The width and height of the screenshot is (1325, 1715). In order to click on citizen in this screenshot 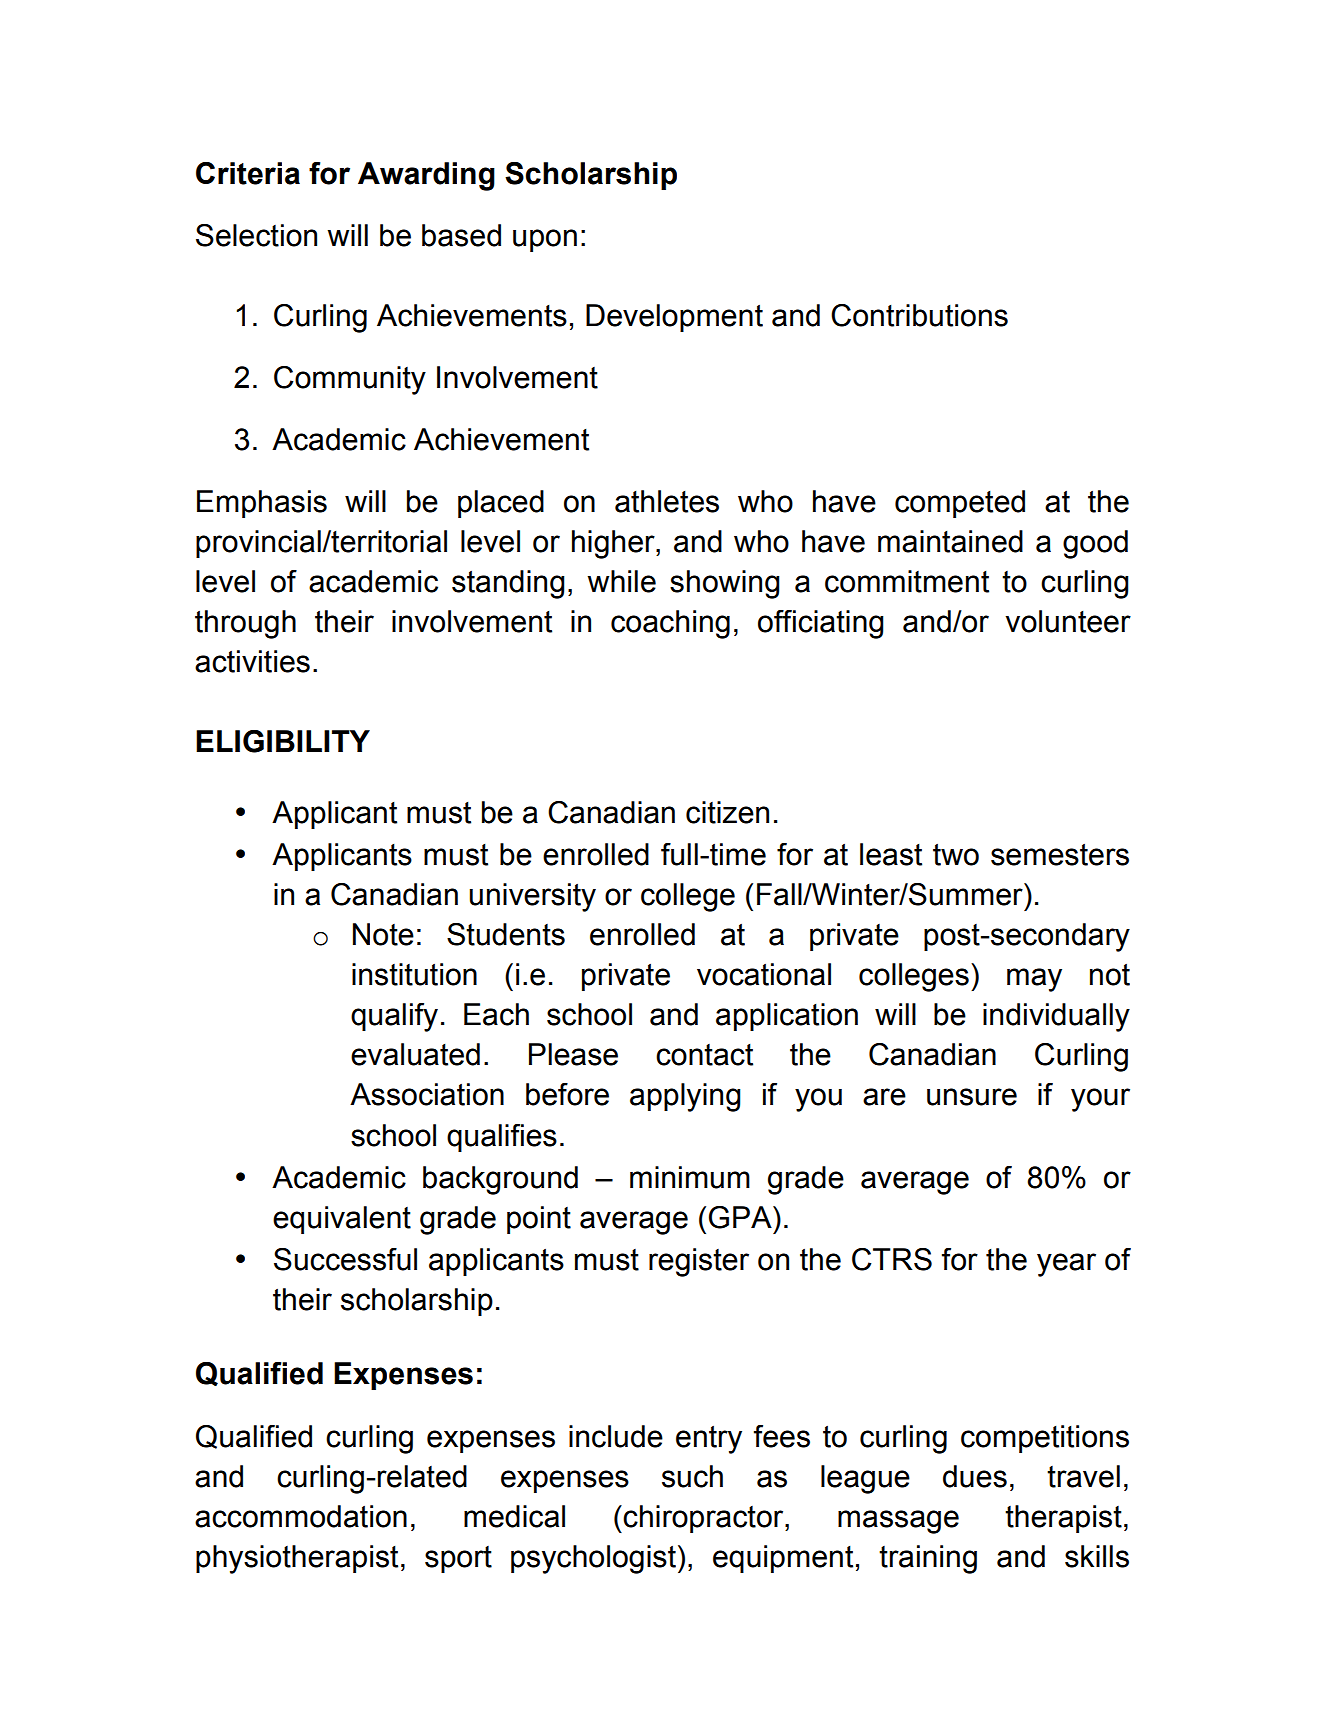, I will do `click(727, 812)`.
